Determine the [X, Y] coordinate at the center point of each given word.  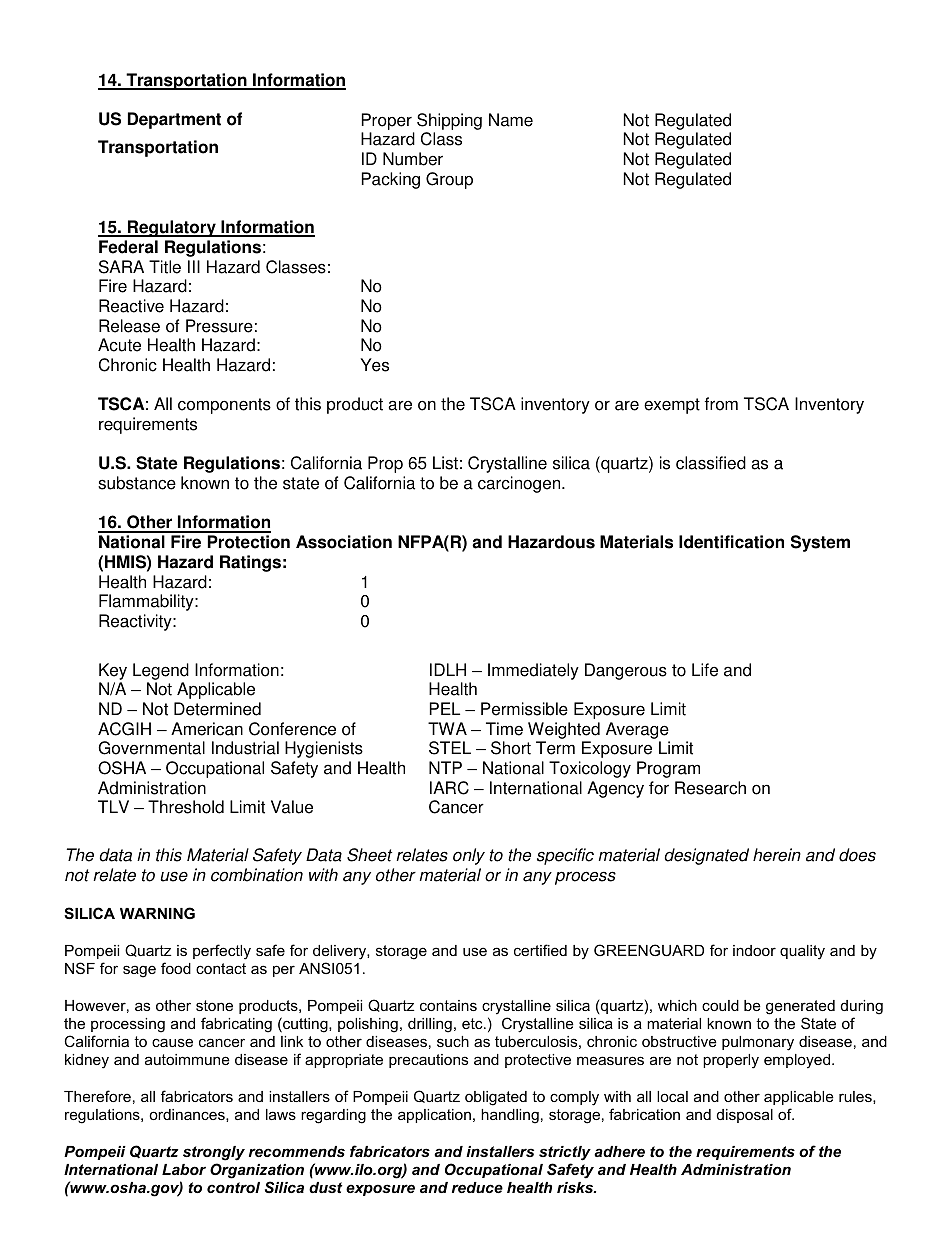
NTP [445, 767]
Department [174, 120]
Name [511, 120]
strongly [214, 1153]
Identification [731, 542]
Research [710, 788]
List [445, 463]
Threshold [186, 807]
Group [449, 180]
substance [137, 483]
